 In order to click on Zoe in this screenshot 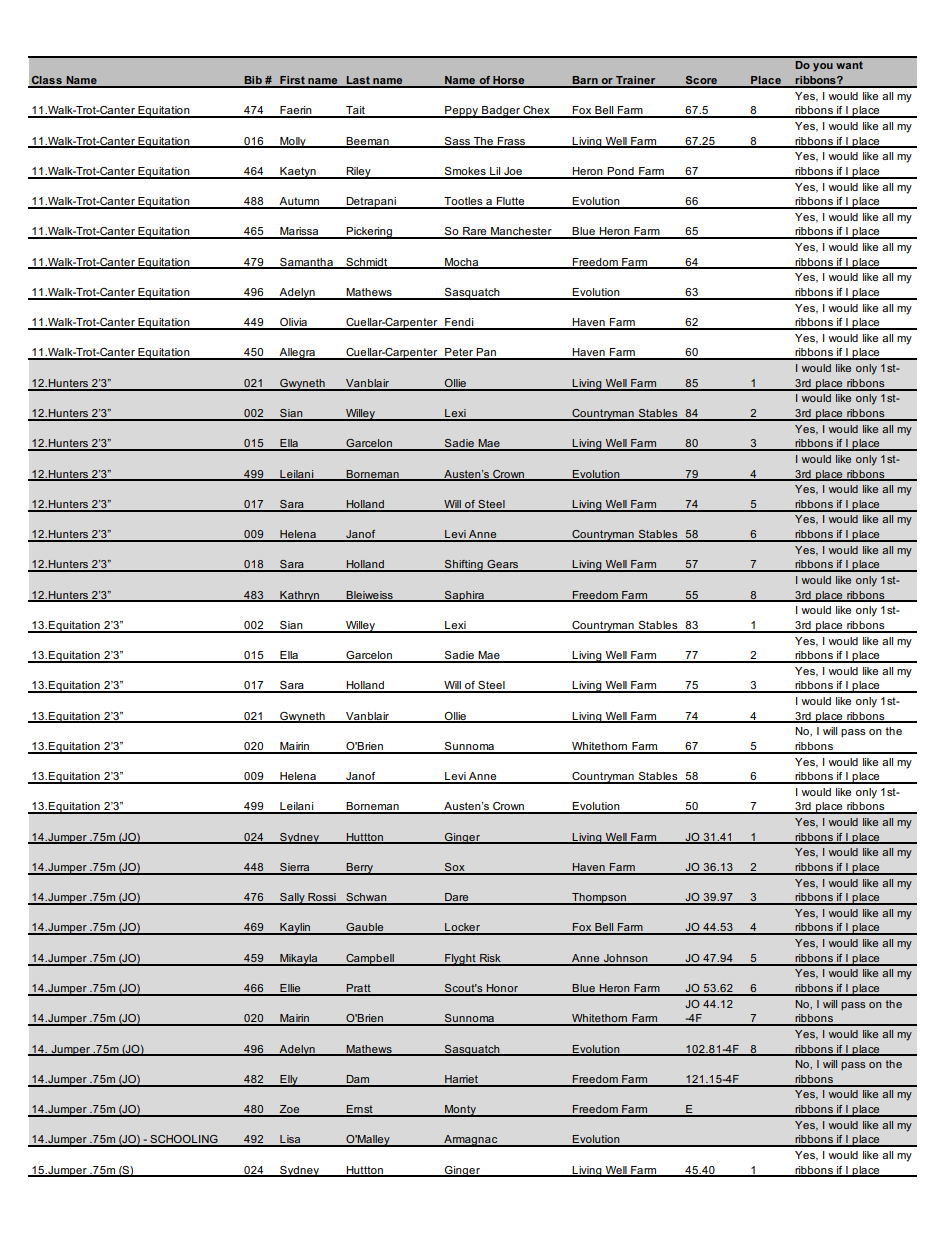, I will do `click(290, 1110)`.
